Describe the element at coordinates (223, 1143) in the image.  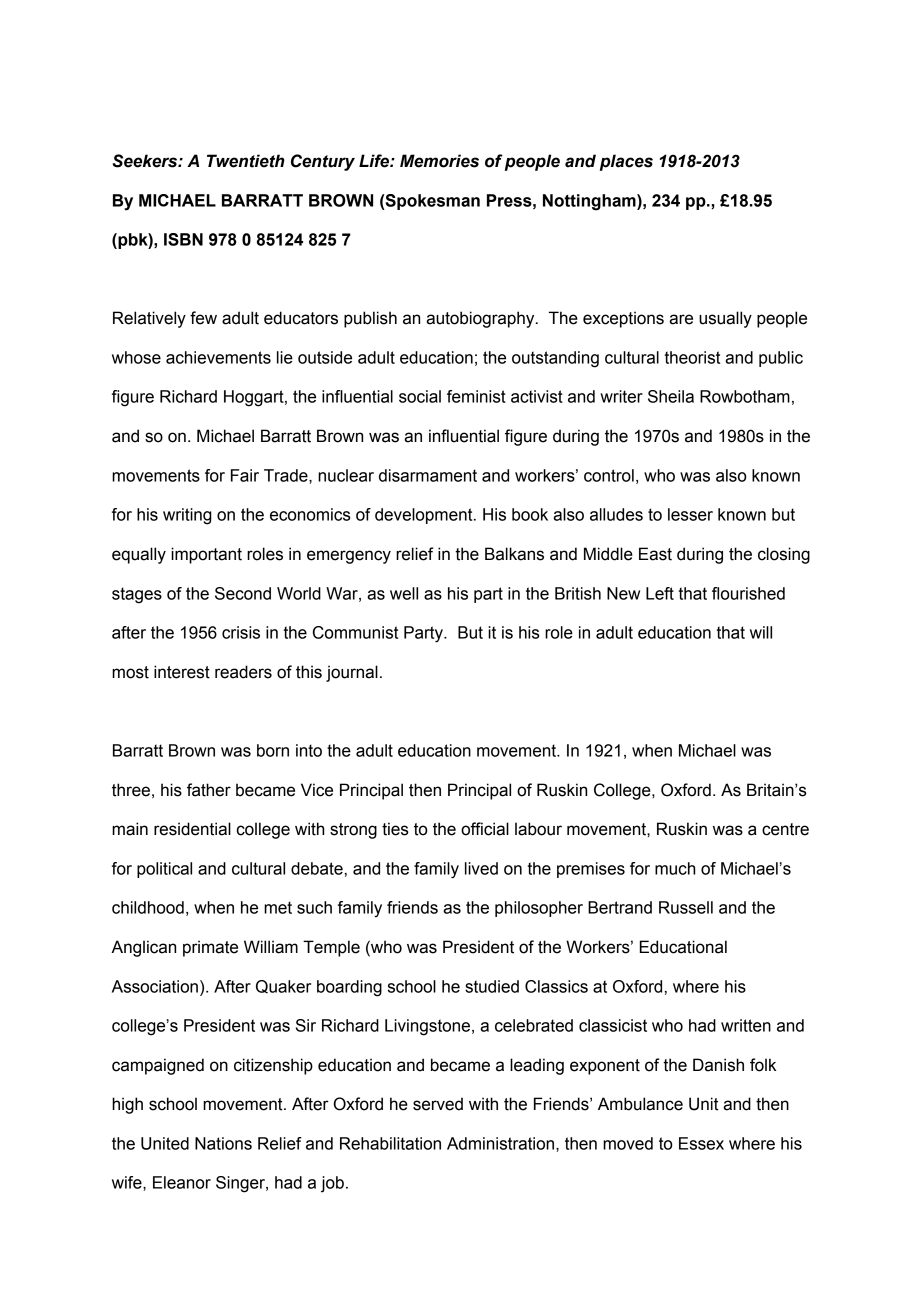
I see `Nations` at that location.
